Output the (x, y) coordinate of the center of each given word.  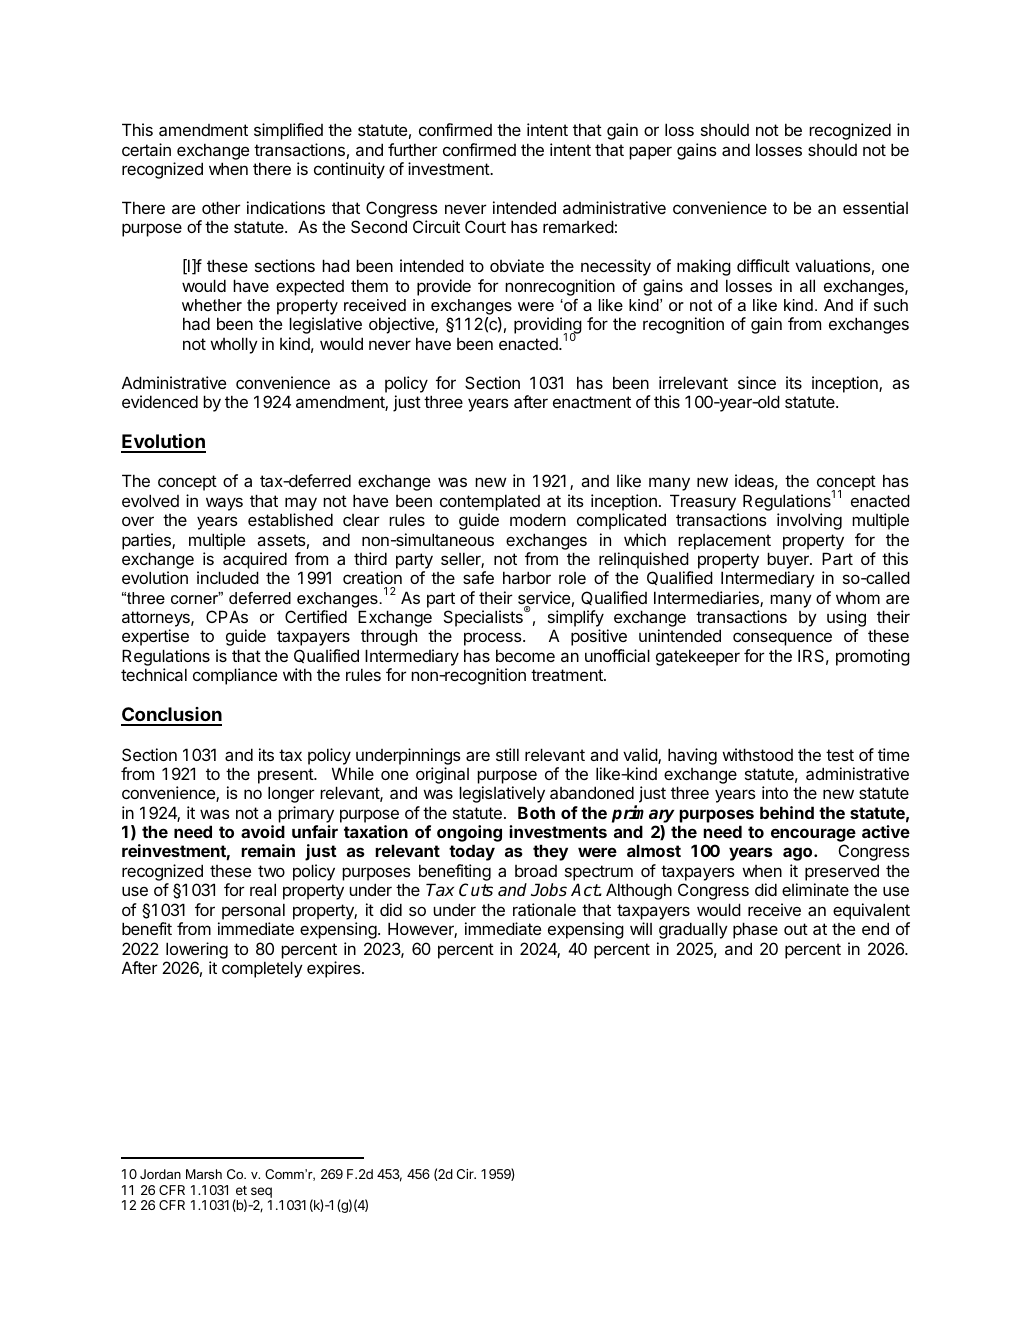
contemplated (490, 502)
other (221, 207)
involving (809, 521)
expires (335, 969)
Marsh (204, 1174)
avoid (263, 831)
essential (875, 207)
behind (787, 812)
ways (224, 504)
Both (536, 812)
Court (485, 226)
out (796, 929)
